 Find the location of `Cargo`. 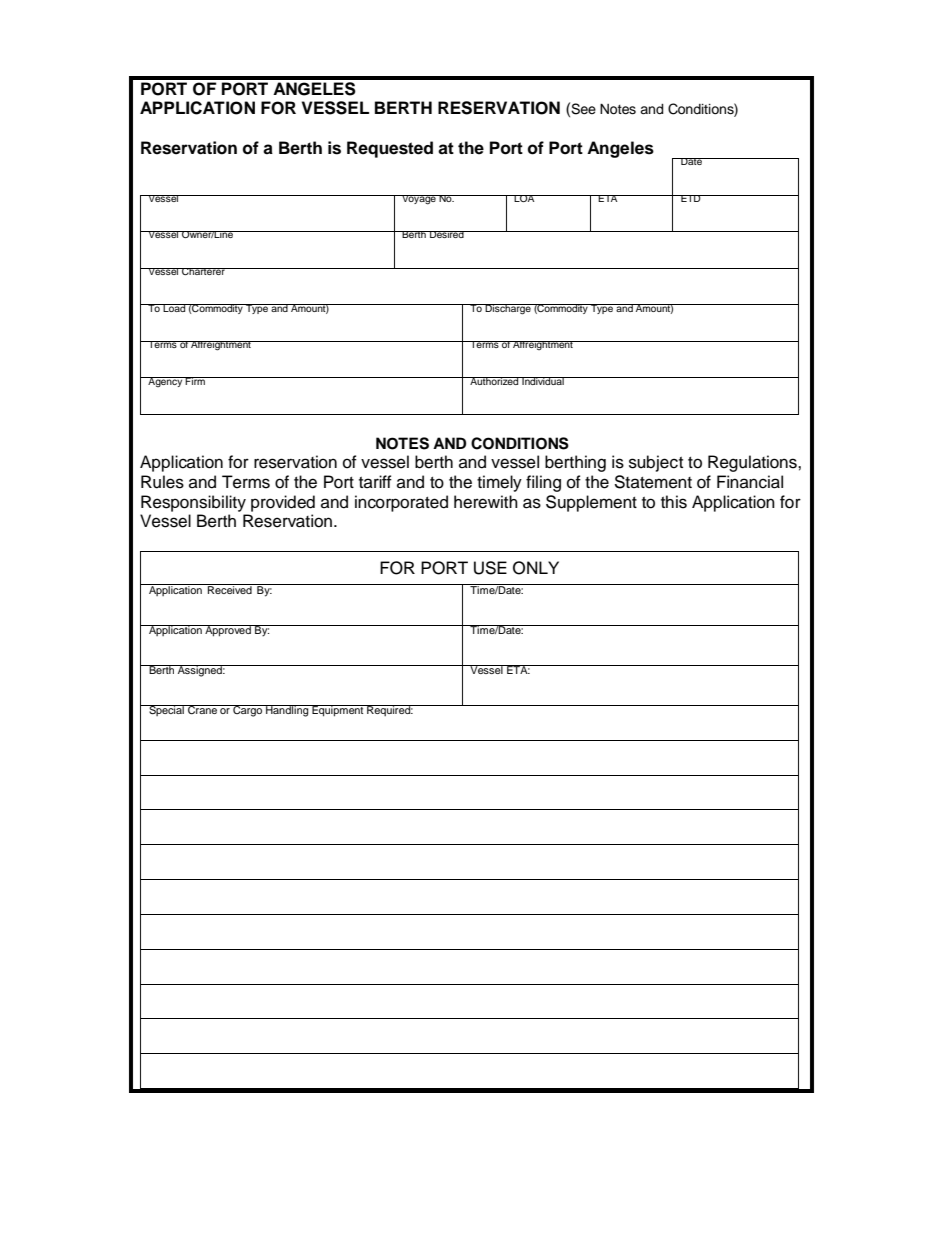

Cargo is located at coordinates (248, 711).
